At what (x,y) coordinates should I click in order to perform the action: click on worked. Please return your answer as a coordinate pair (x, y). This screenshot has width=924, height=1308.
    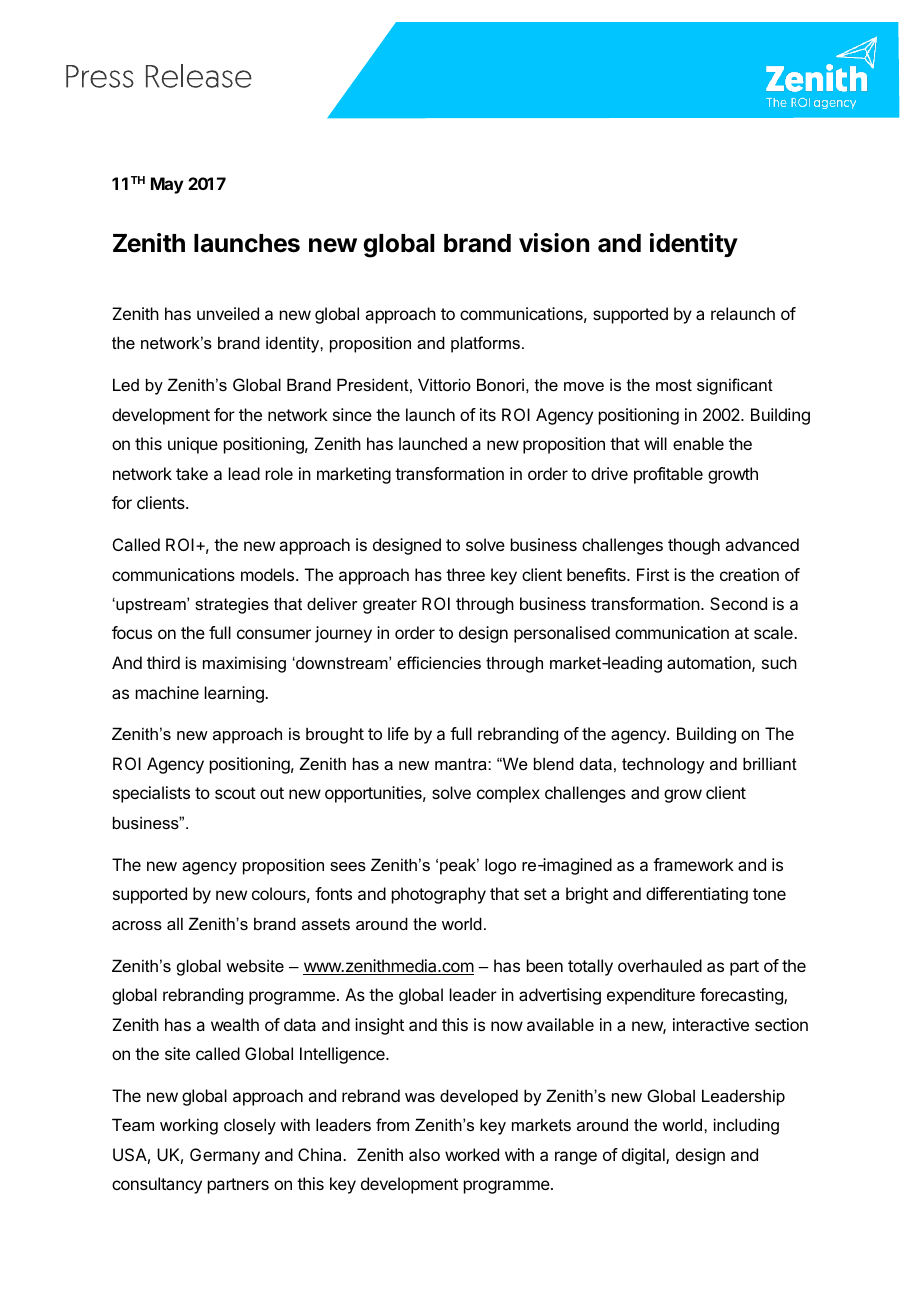
    Looking at the image, I should click on (472, 1154).
